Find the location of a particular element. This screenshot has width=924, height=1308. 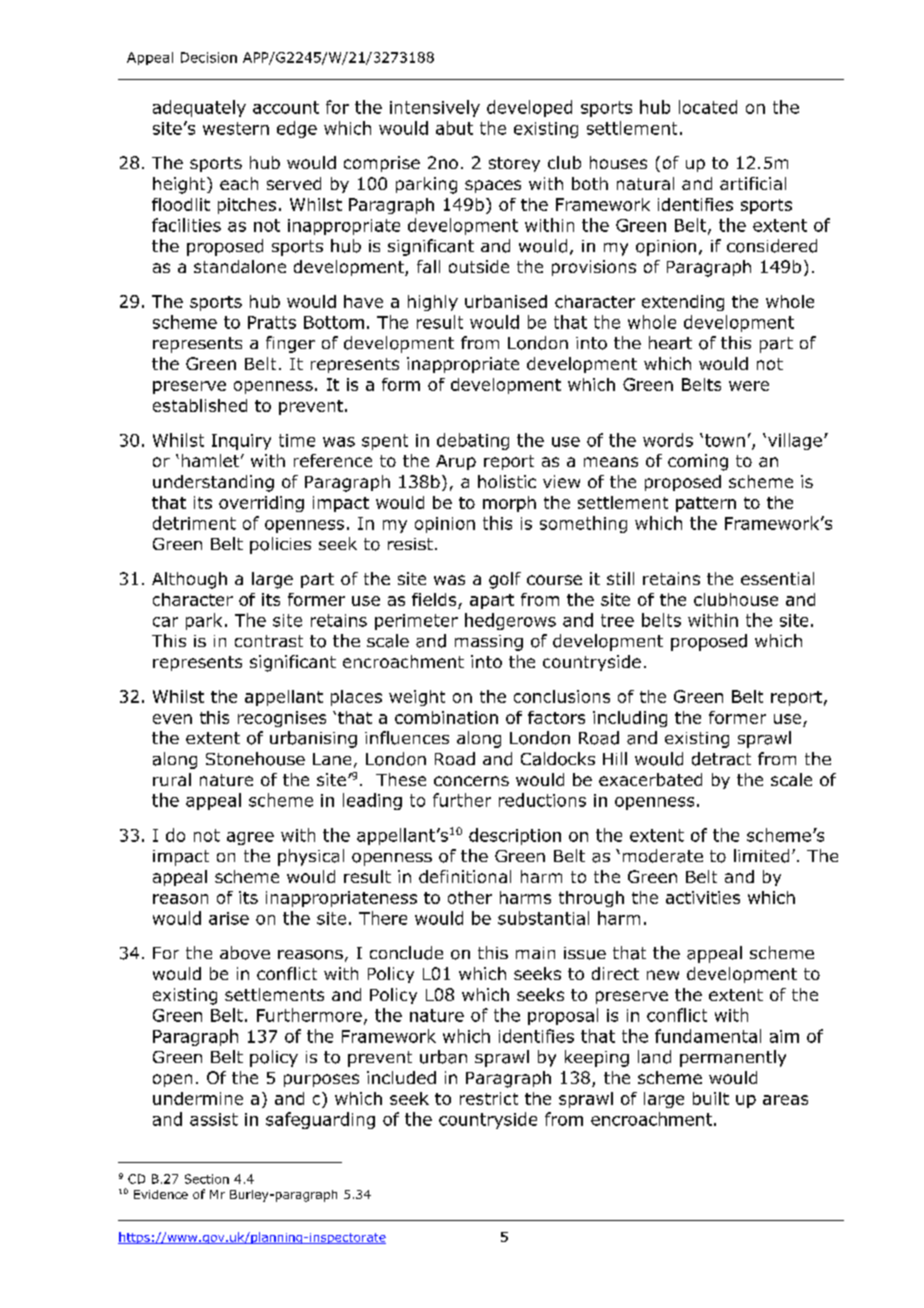

highly is located at coordinates (433, 303).
